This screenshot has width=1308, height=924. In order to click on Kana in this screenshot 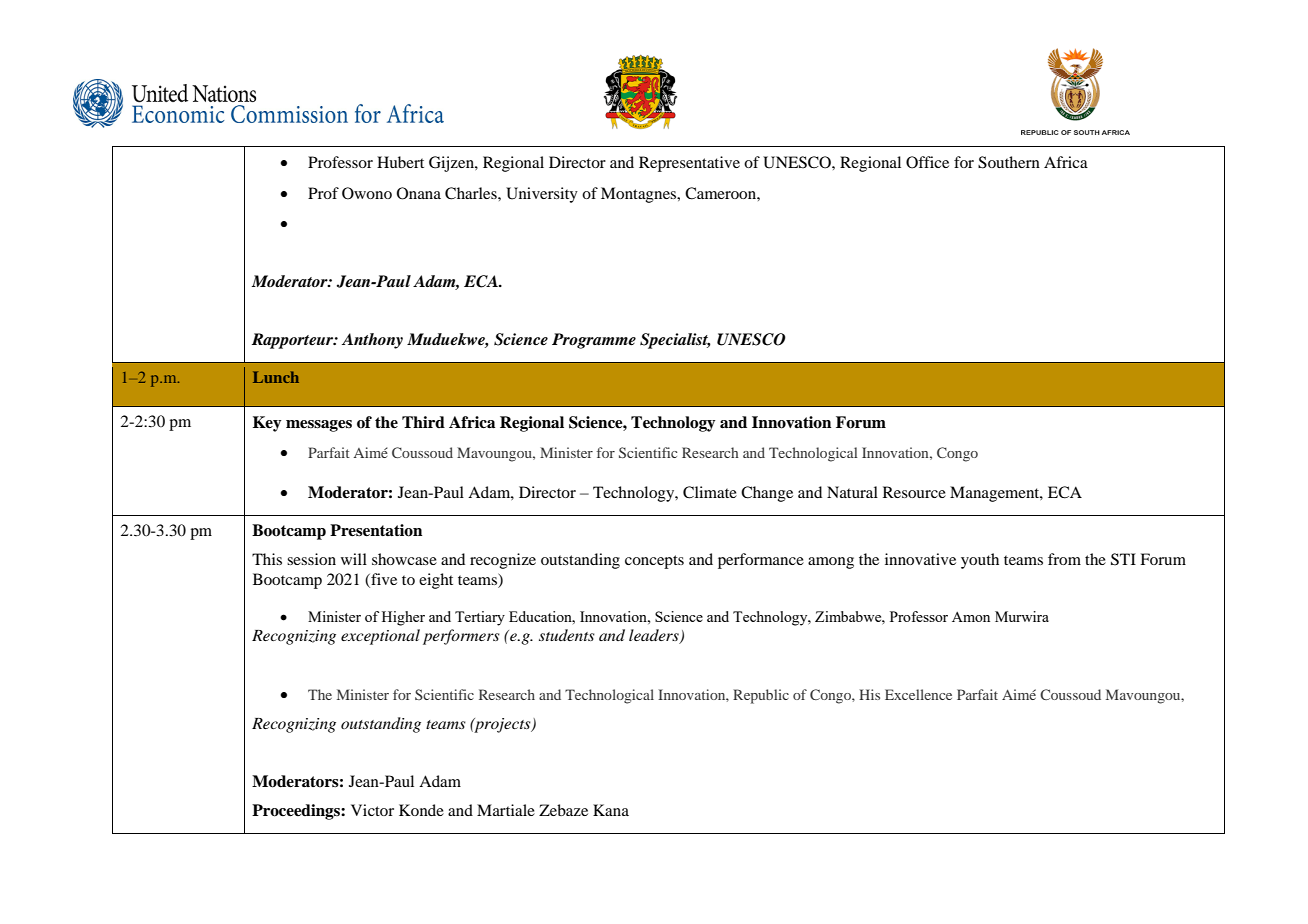, I will do `click(611, 810)`.
